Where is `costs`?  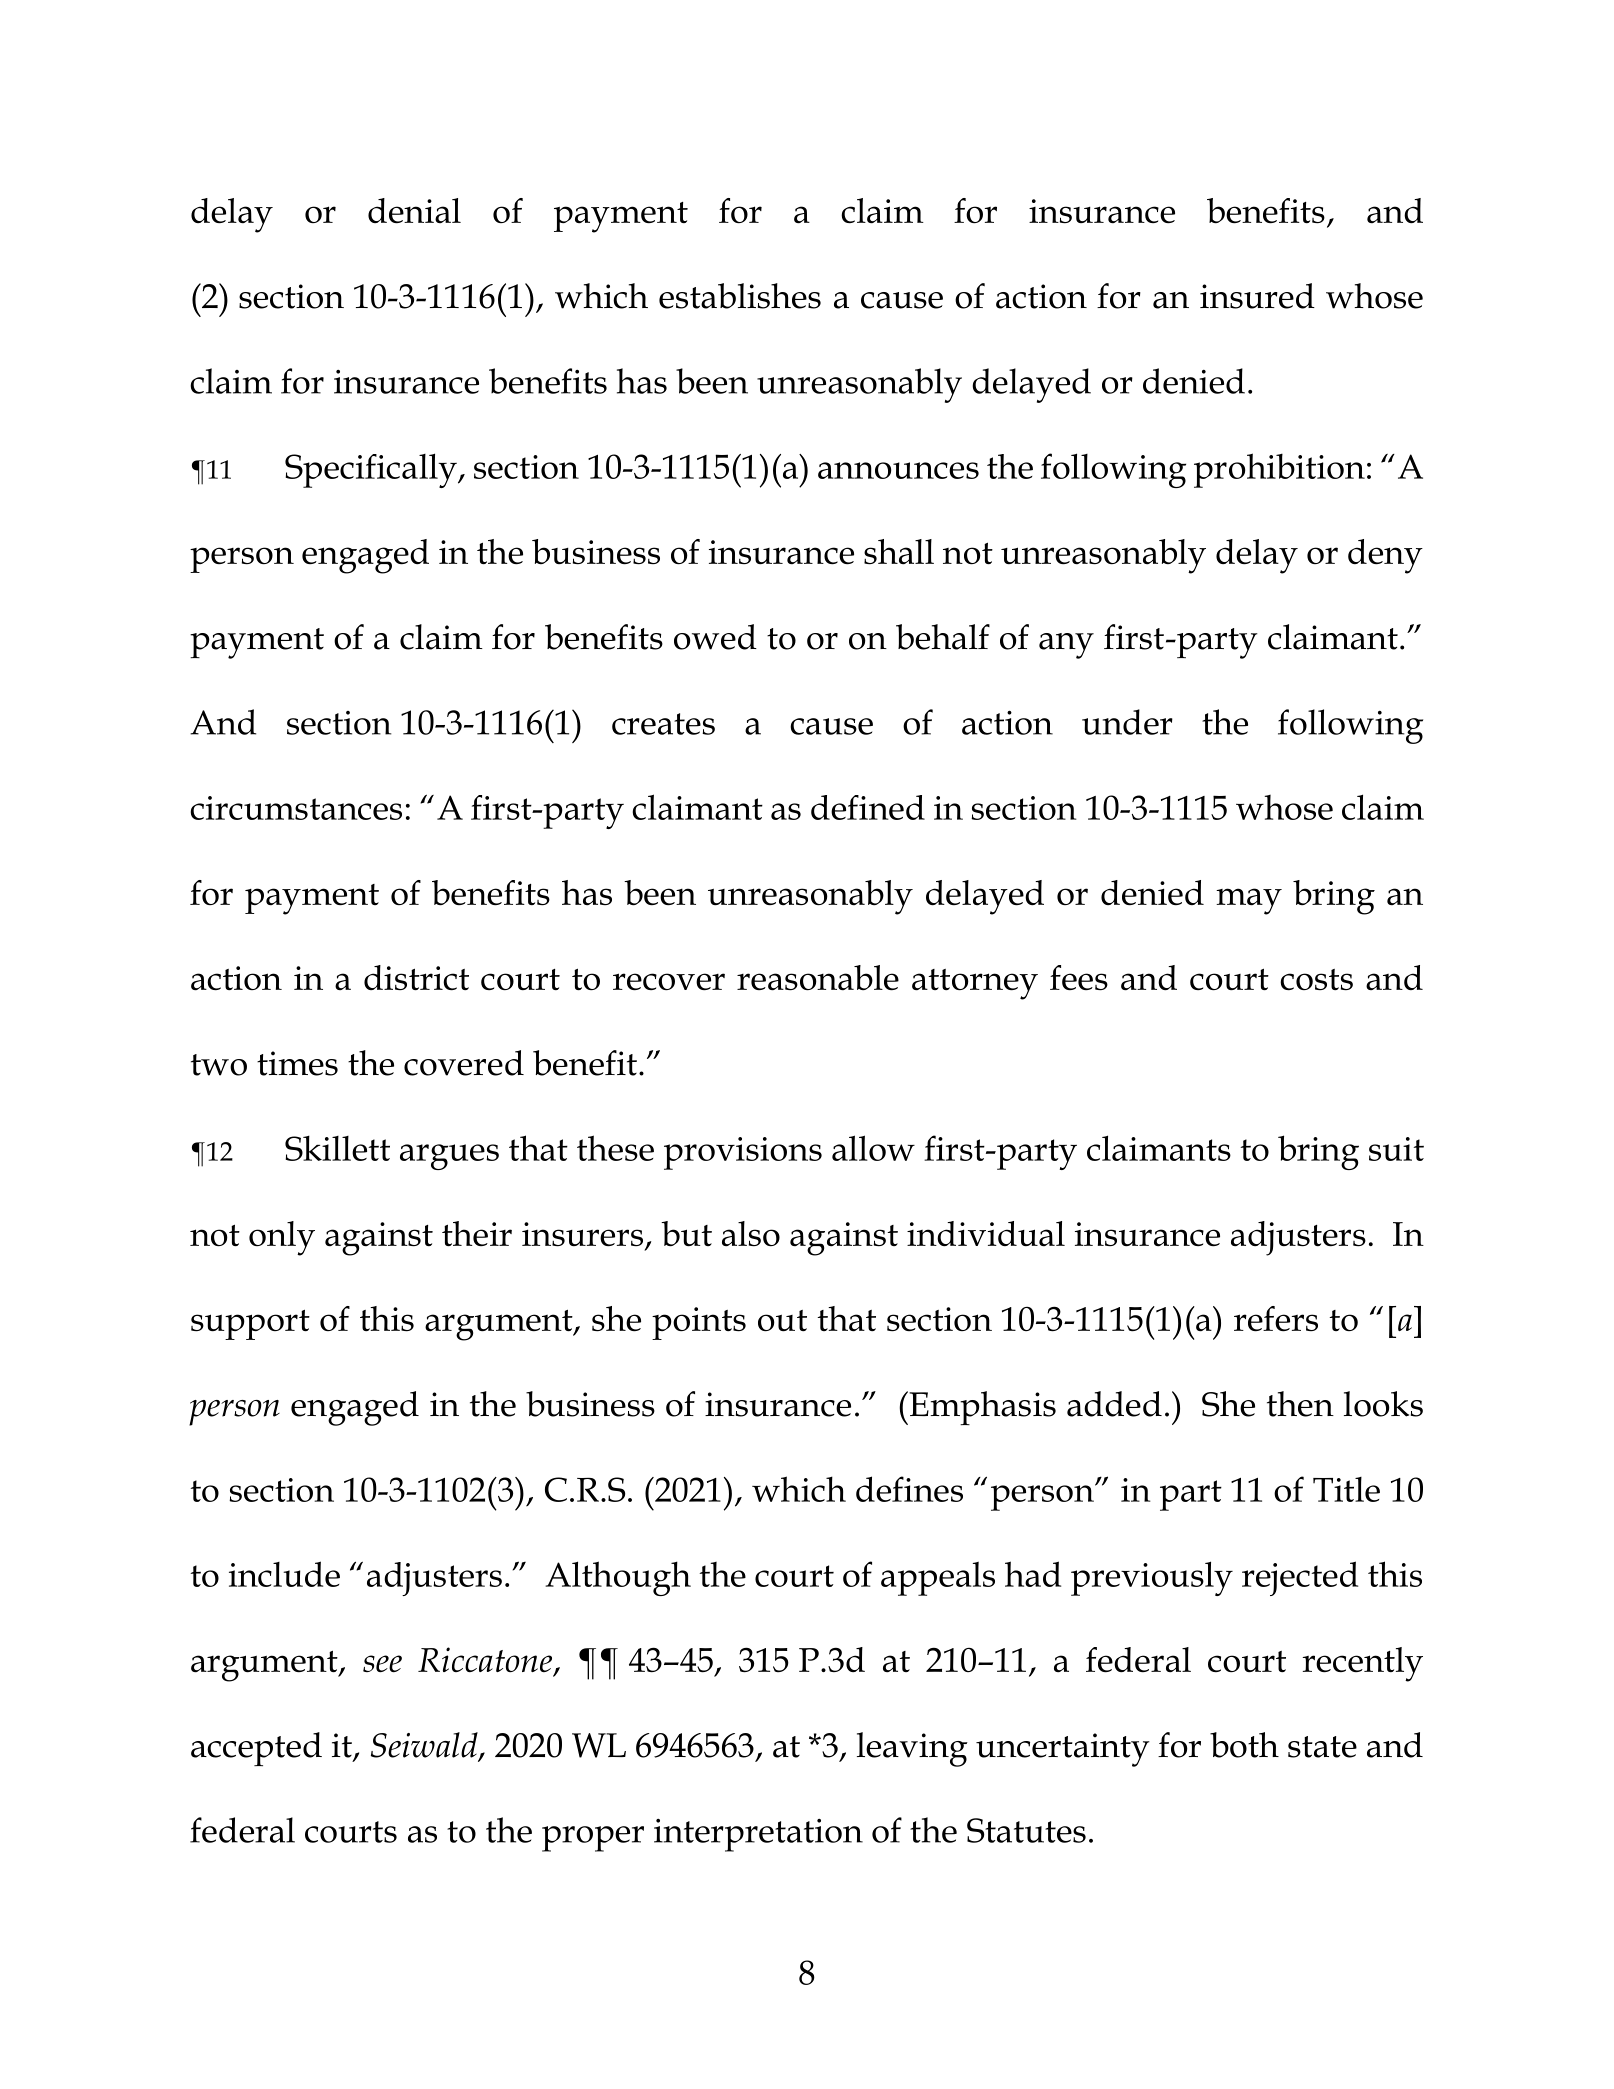 costs is located at coordinates (1316, 979).
